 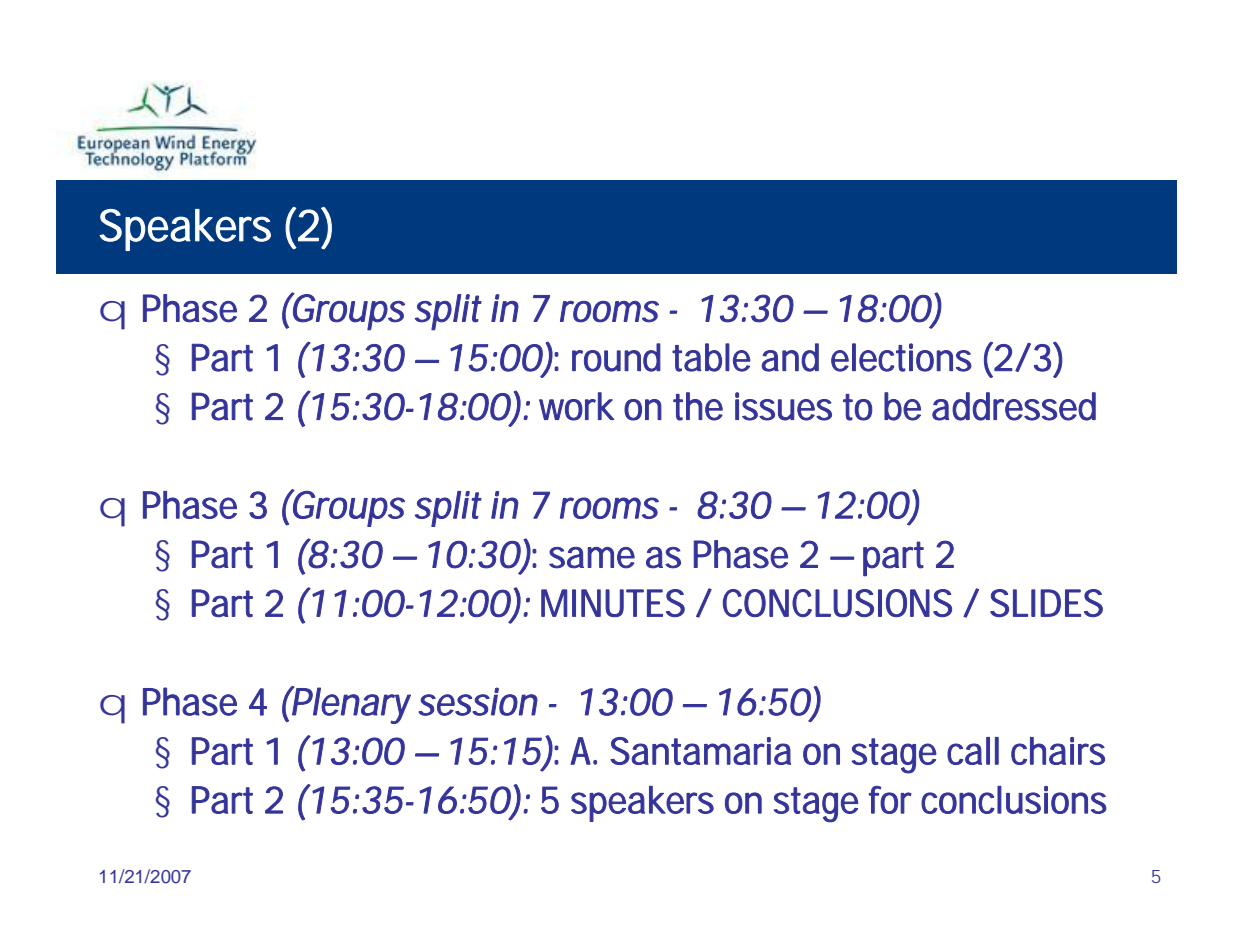 What do you see at coordinates (783, 406) in the screenshot?
I see `issues` at bounding box center [783, 406].
